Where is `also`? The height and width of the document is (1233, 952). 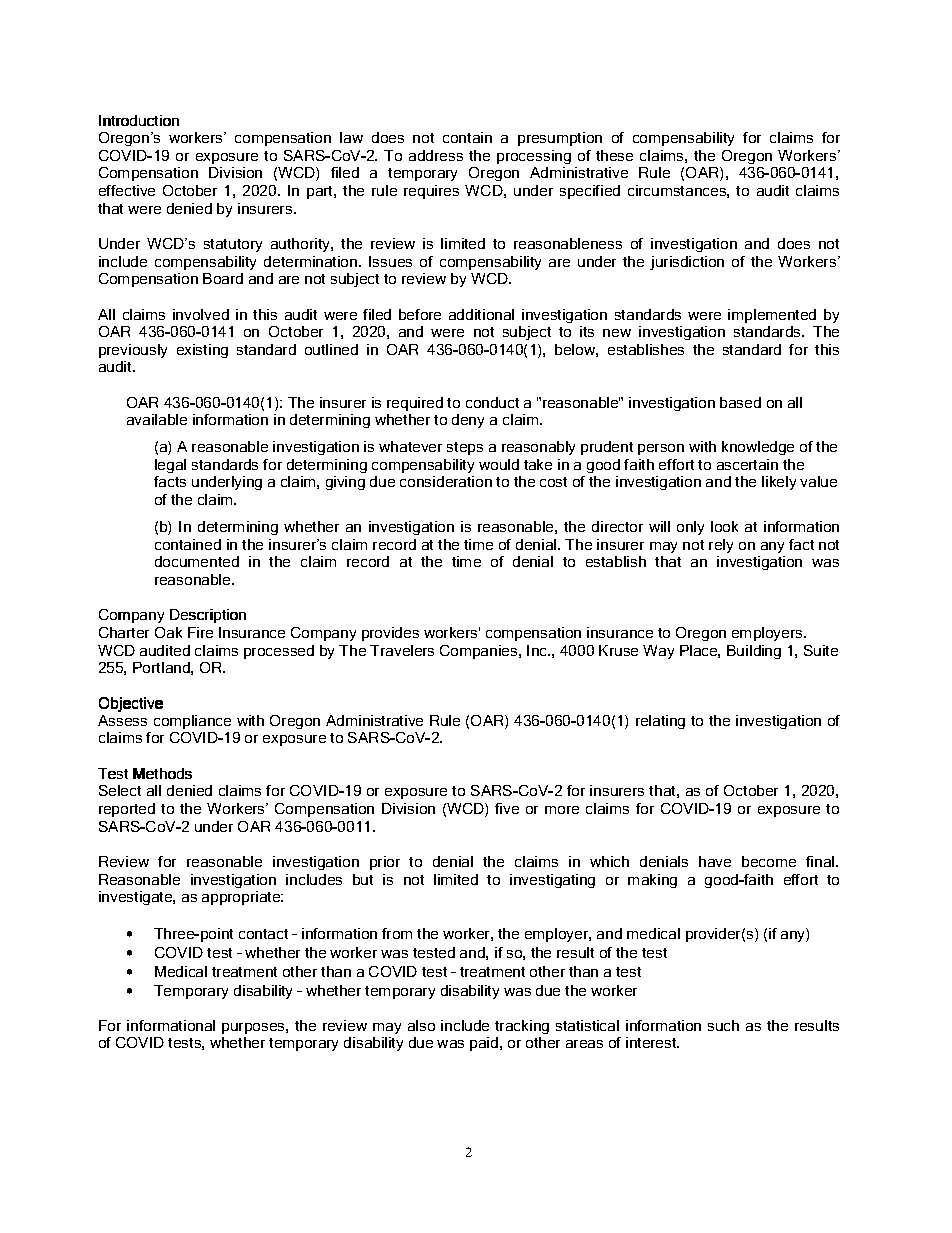
also is located at coordinates (421, 1025).
